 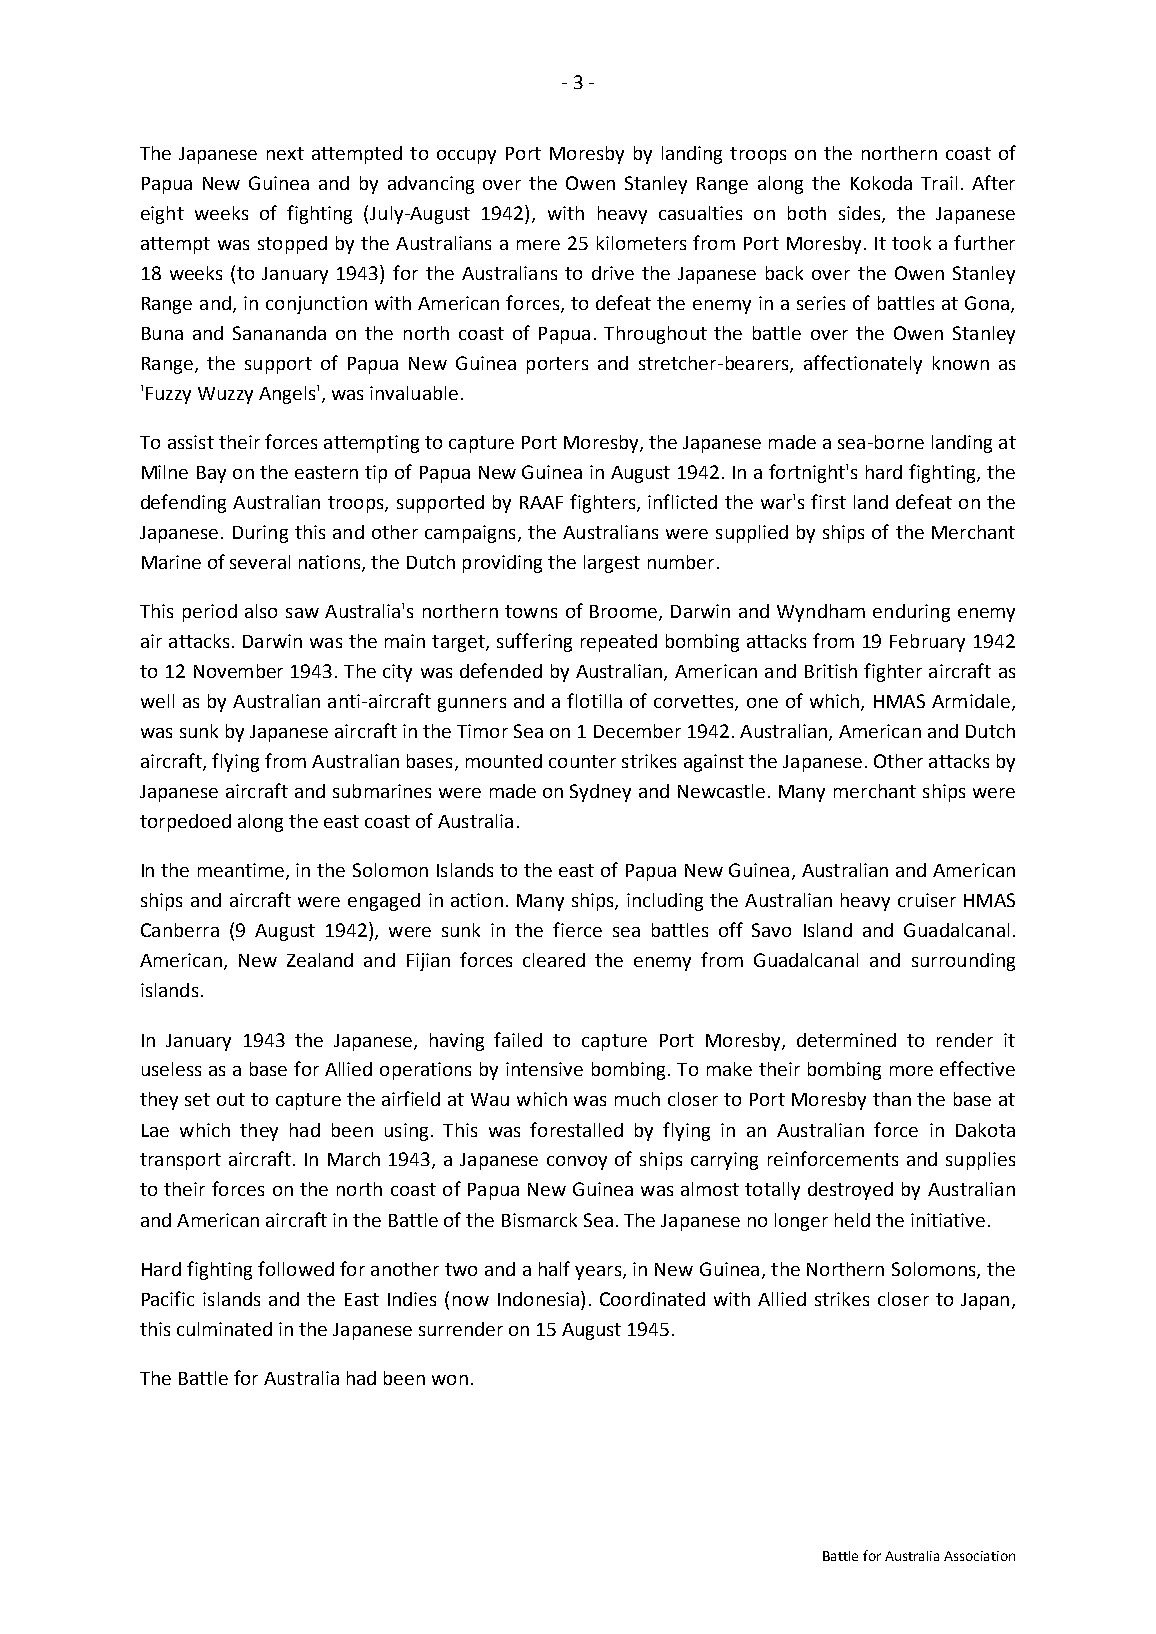 I want to click on cruiser, so click(x=927, y=900).
